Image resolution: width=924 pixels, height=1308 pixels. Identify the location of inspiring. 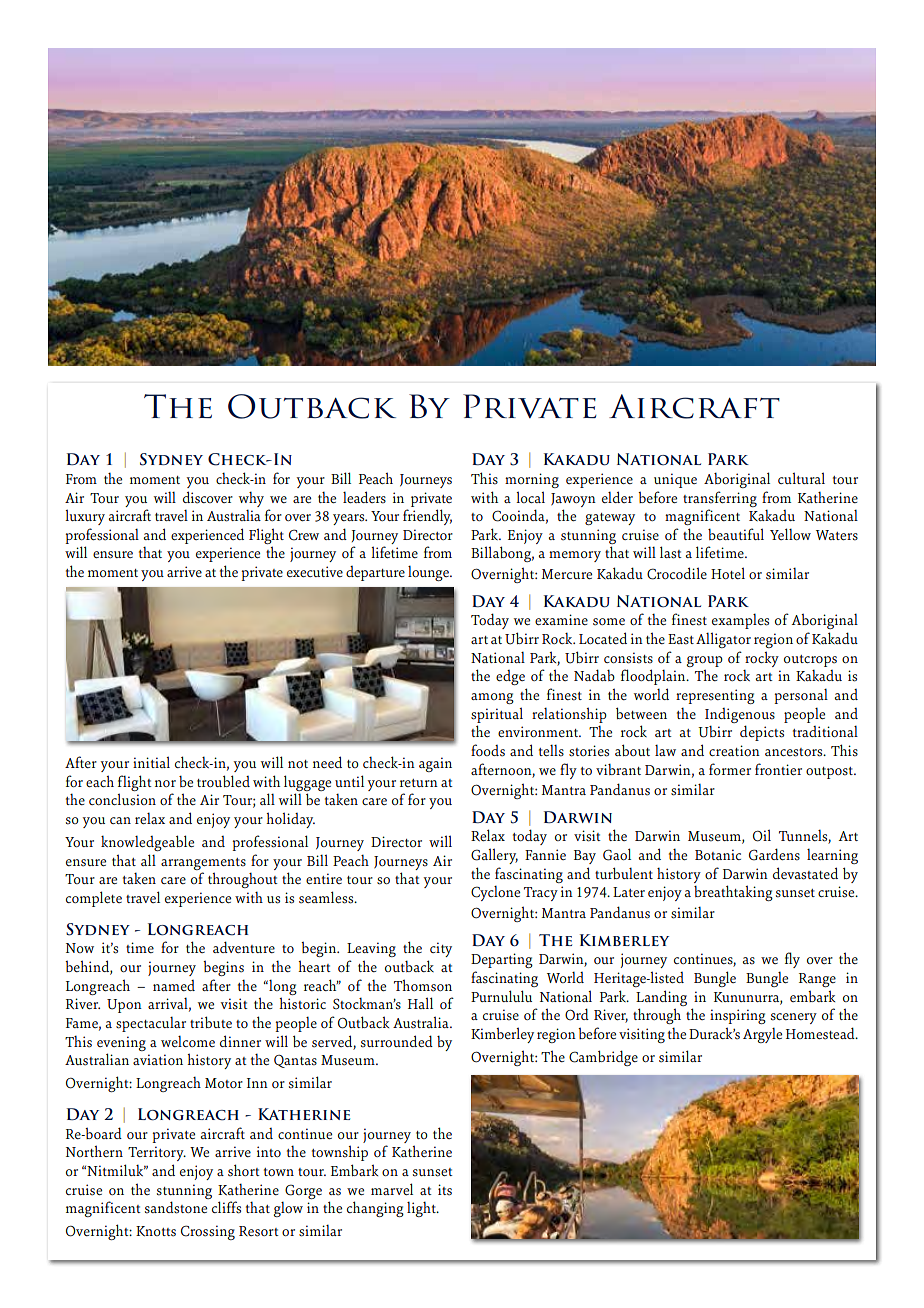
(738, 1016).
